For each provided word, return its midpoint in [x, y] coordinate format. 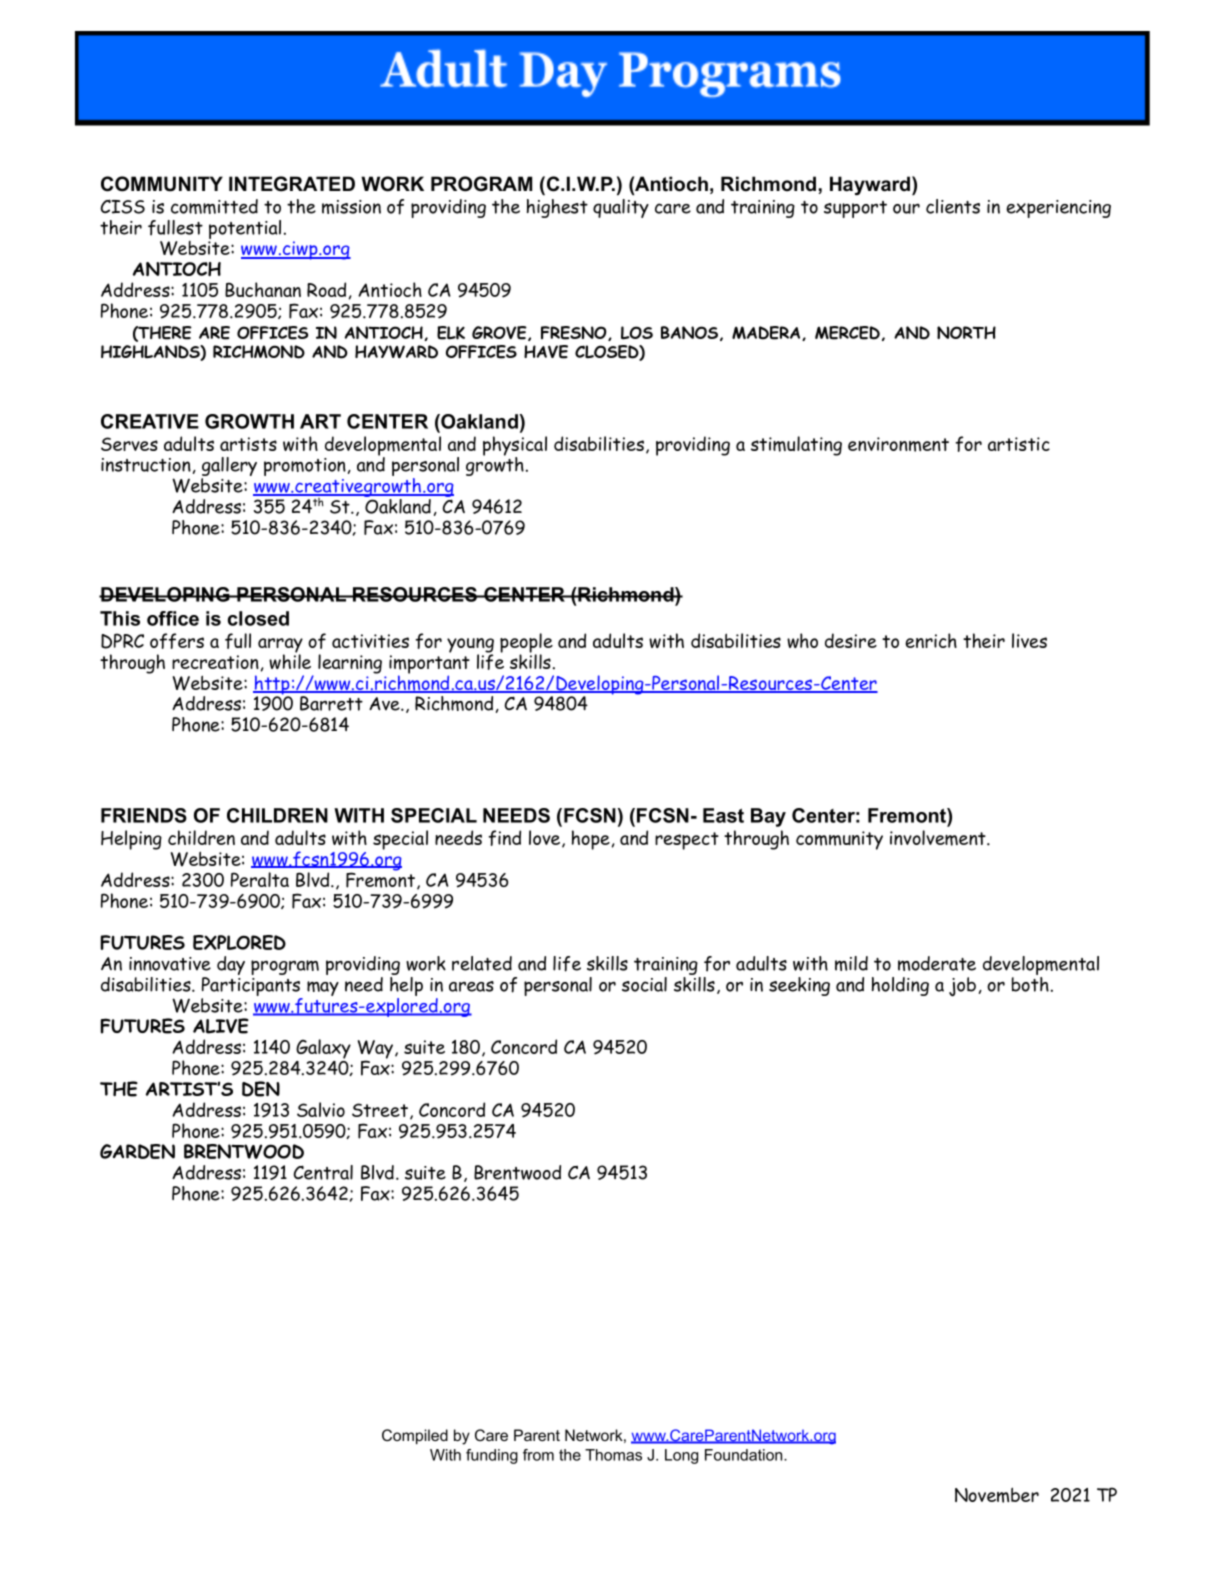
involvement [938, 838]
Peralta [260, 879]
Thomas [613, 1455]
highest [557, 208]
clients [953, 206]
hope [591, 840]
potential [245, 231]
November [997, 1495]
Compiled [415, 1436]
